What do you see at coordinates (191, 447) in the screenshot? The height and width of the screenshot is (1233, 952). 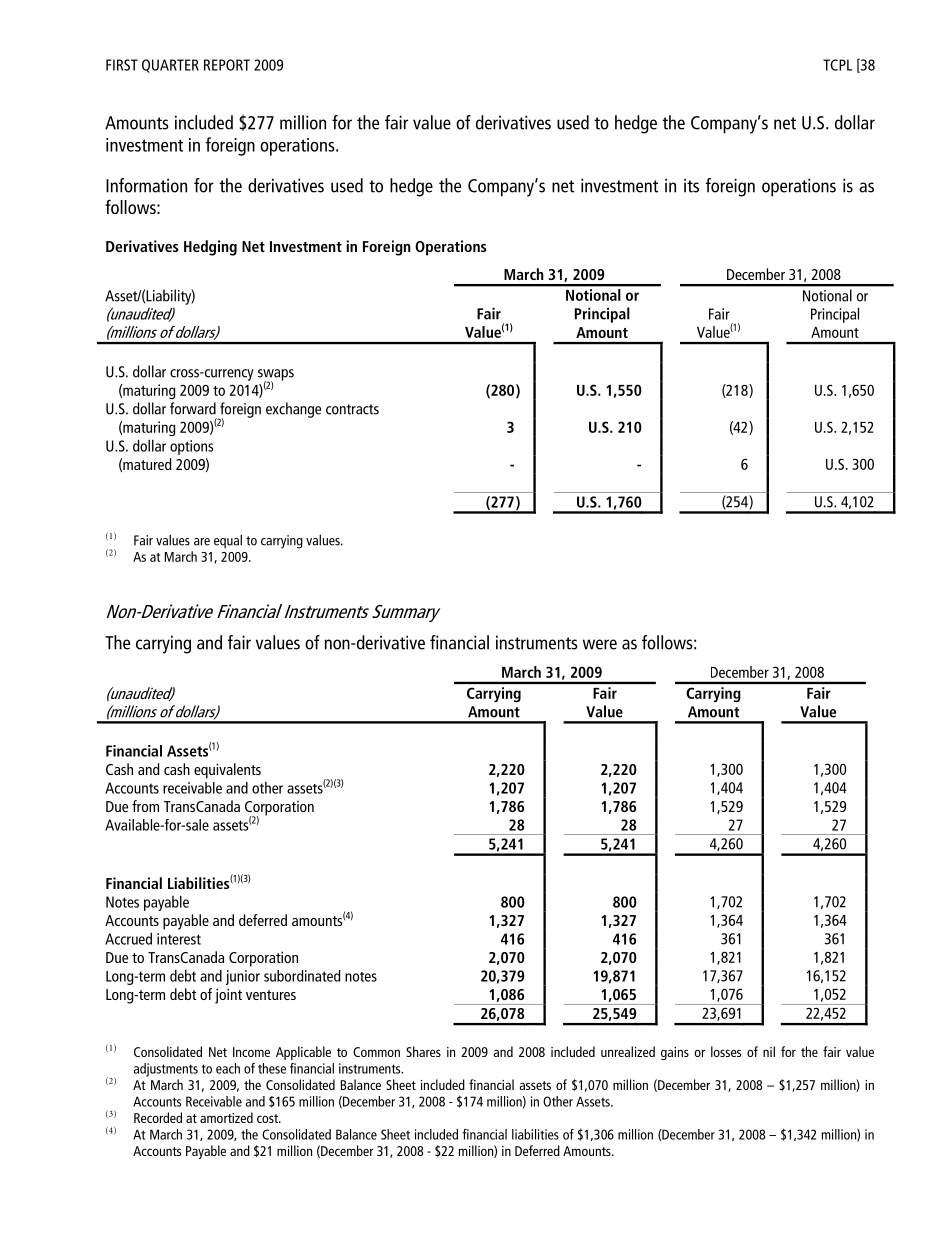 I see `options` at bounding box center [191, 447].
